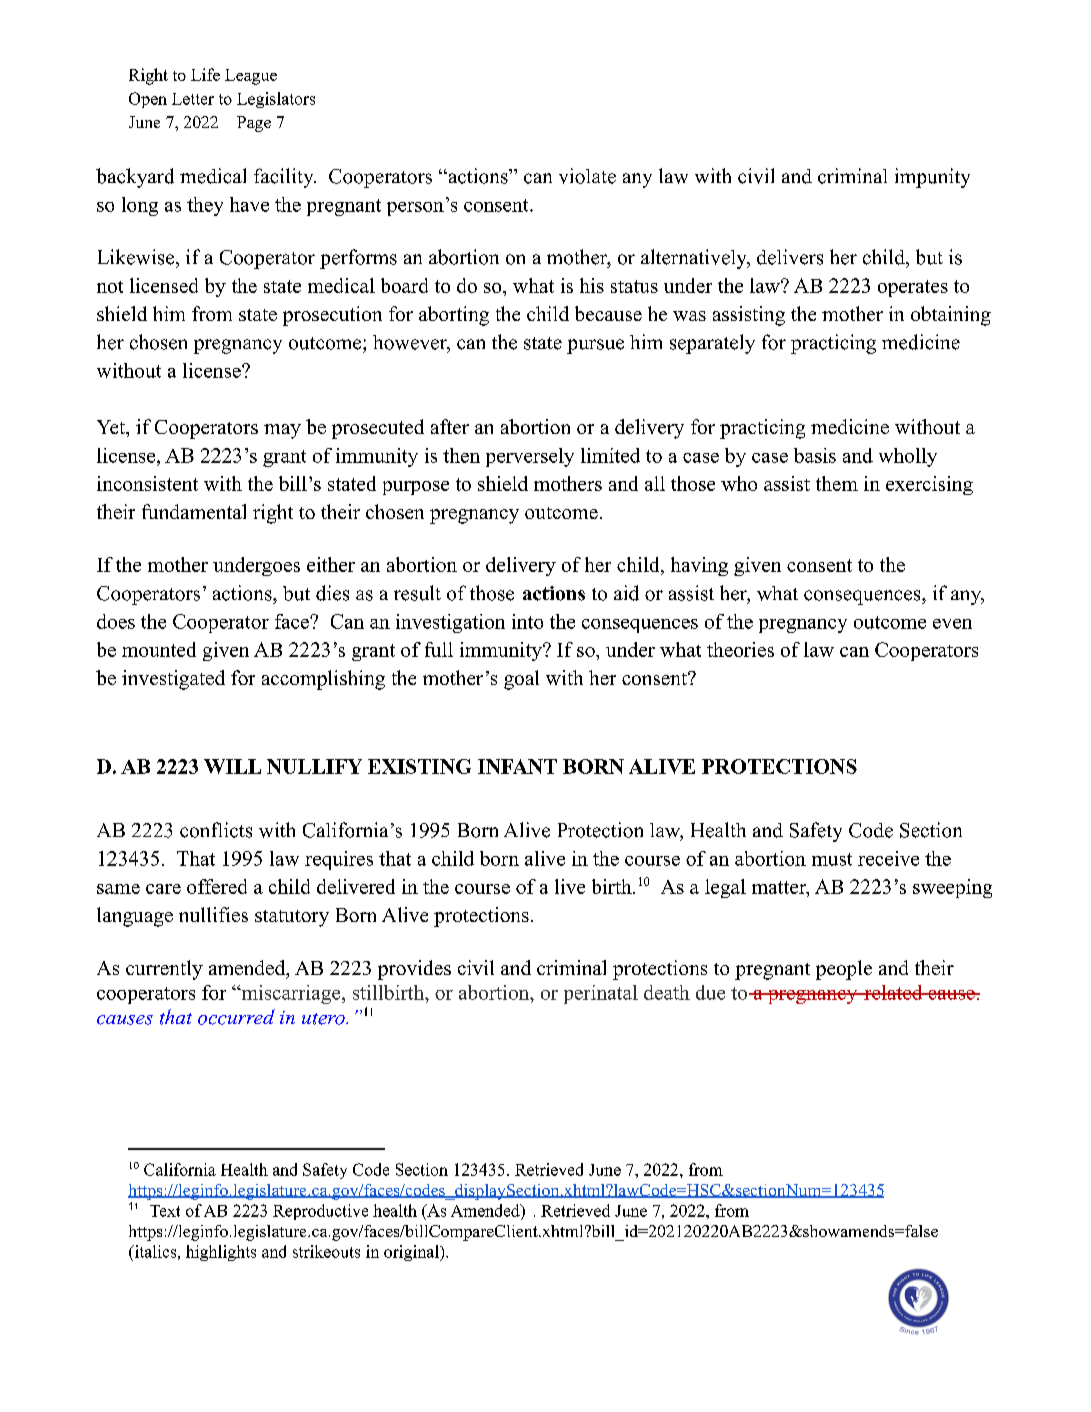  What do you see at coordinates (165, 1211) in the image?
I see `Text` at bounding box center [165, 1211].
